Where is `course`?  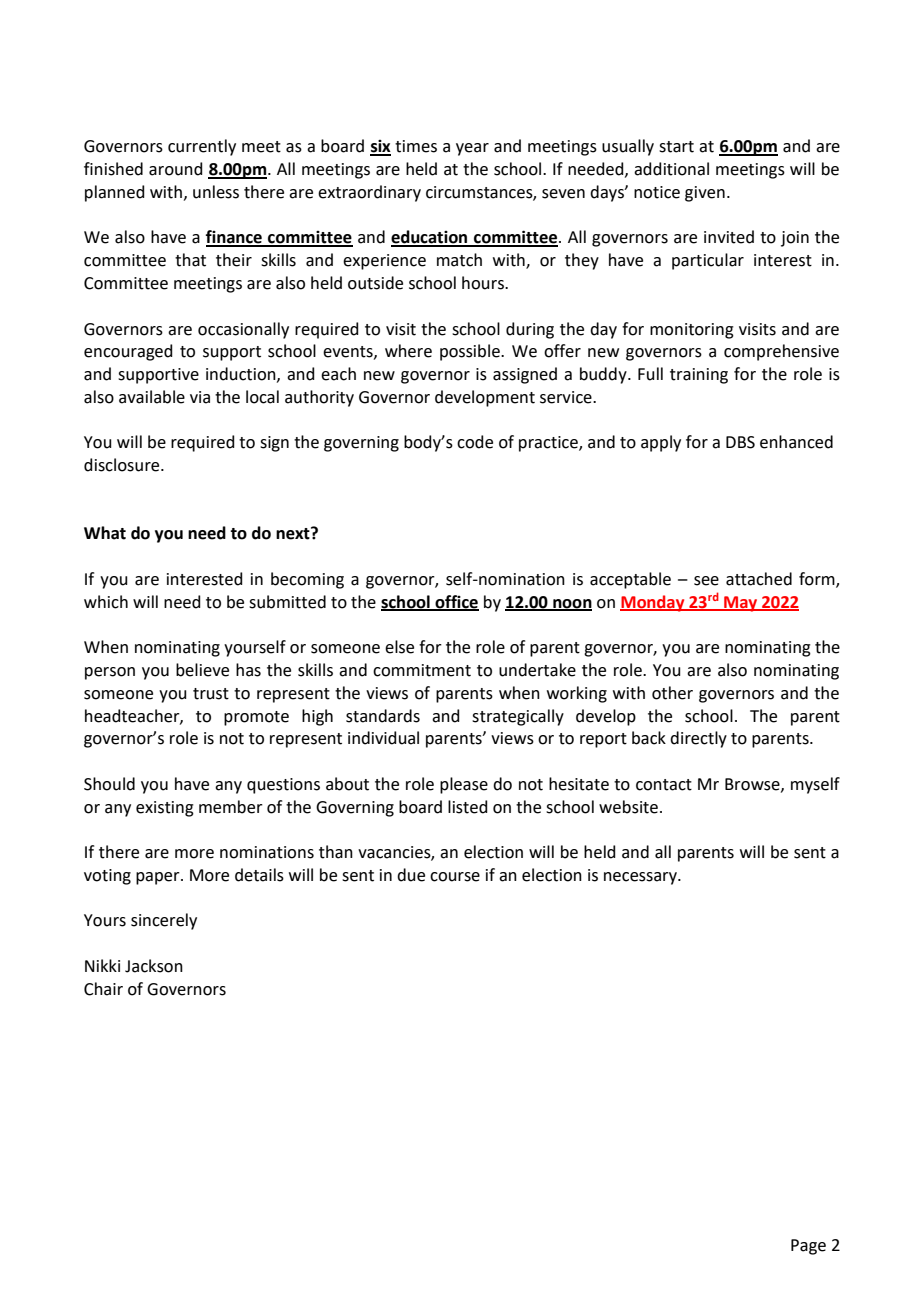 course is located at coordinates (455, 877).
